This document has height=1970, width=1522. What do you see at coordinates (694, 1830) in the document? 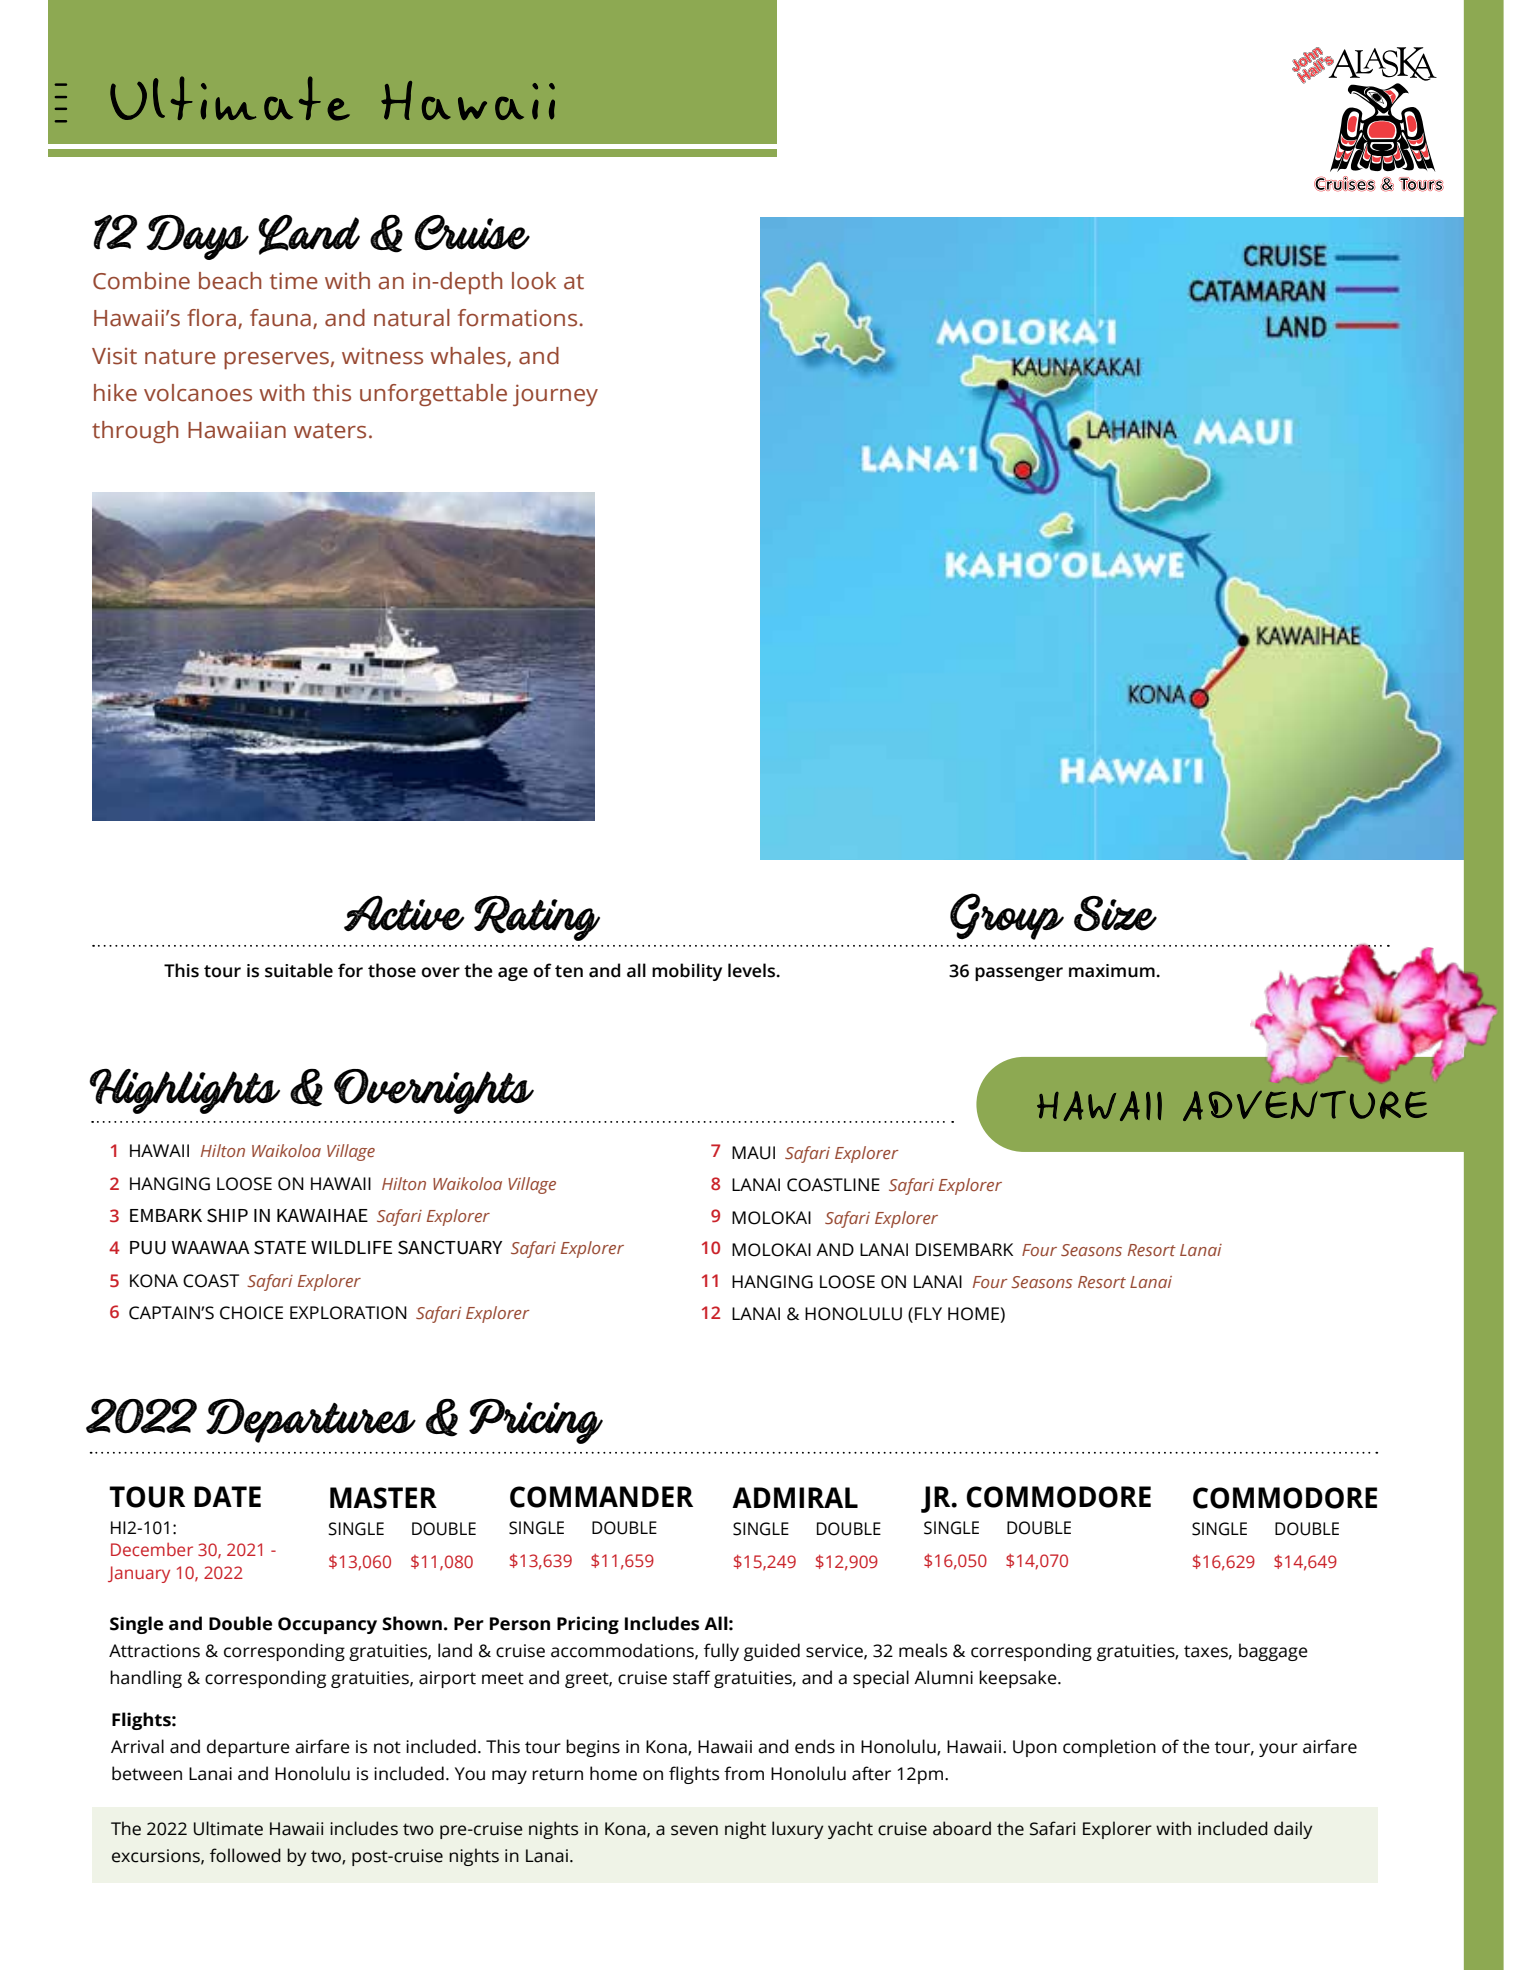
I see `seven` at bounding box center [694, 1830].
